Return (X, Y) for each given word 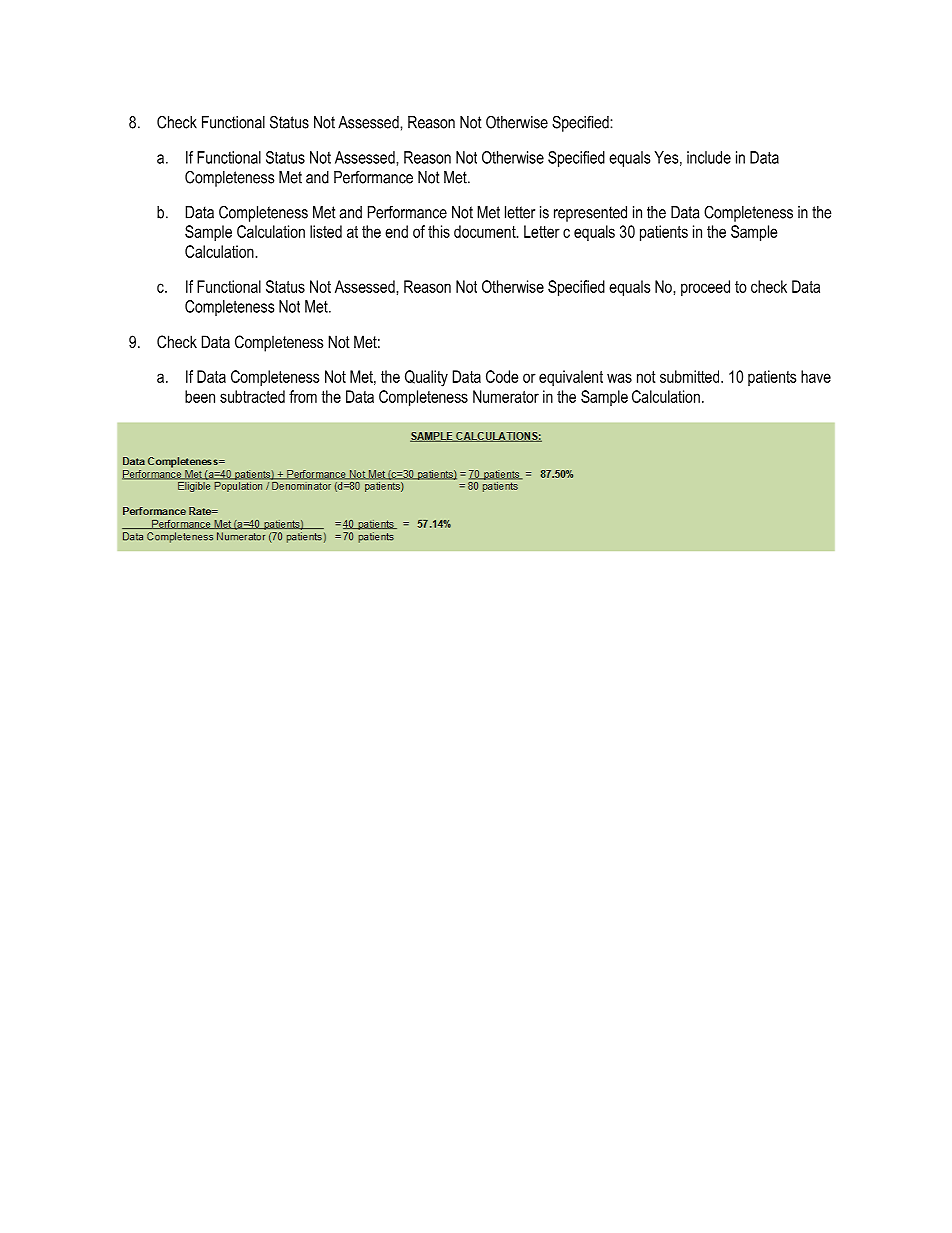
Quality (426, 378)
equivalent (571, 378)
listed (326, 231)
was (619, 378)
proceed (705, 288)
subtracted (252, 396)
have (816, 376)
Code (502, 376)
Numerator (506, 396)
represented (590, 214)
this (439, 231)
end (396, 231)
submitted (691, 376)
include (709, 157)
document (486, 231)
